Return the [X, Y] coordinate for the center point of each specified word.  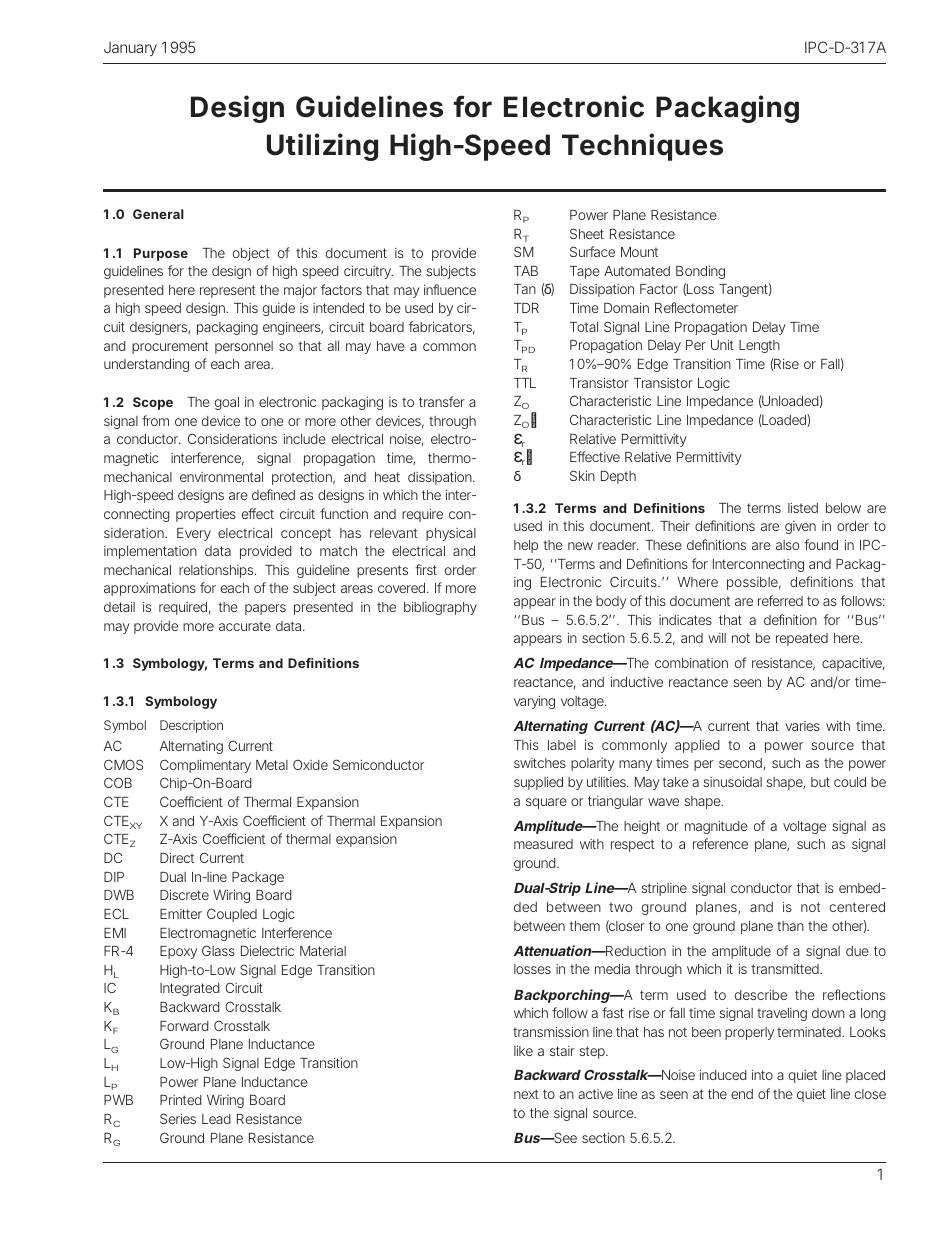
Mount [639, 252]
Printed [181, 1100]
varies [802, 726]
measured [543, 844]
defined [273, 494]
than [790, 926]
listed [803, 507]
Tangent [745, 290]
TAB [526, 271]
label [562, 745]
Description [191, 726]
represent [228, 291]
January [130, 49]
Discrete [184, 894]
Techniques [642, 147]
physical [451, 534]
